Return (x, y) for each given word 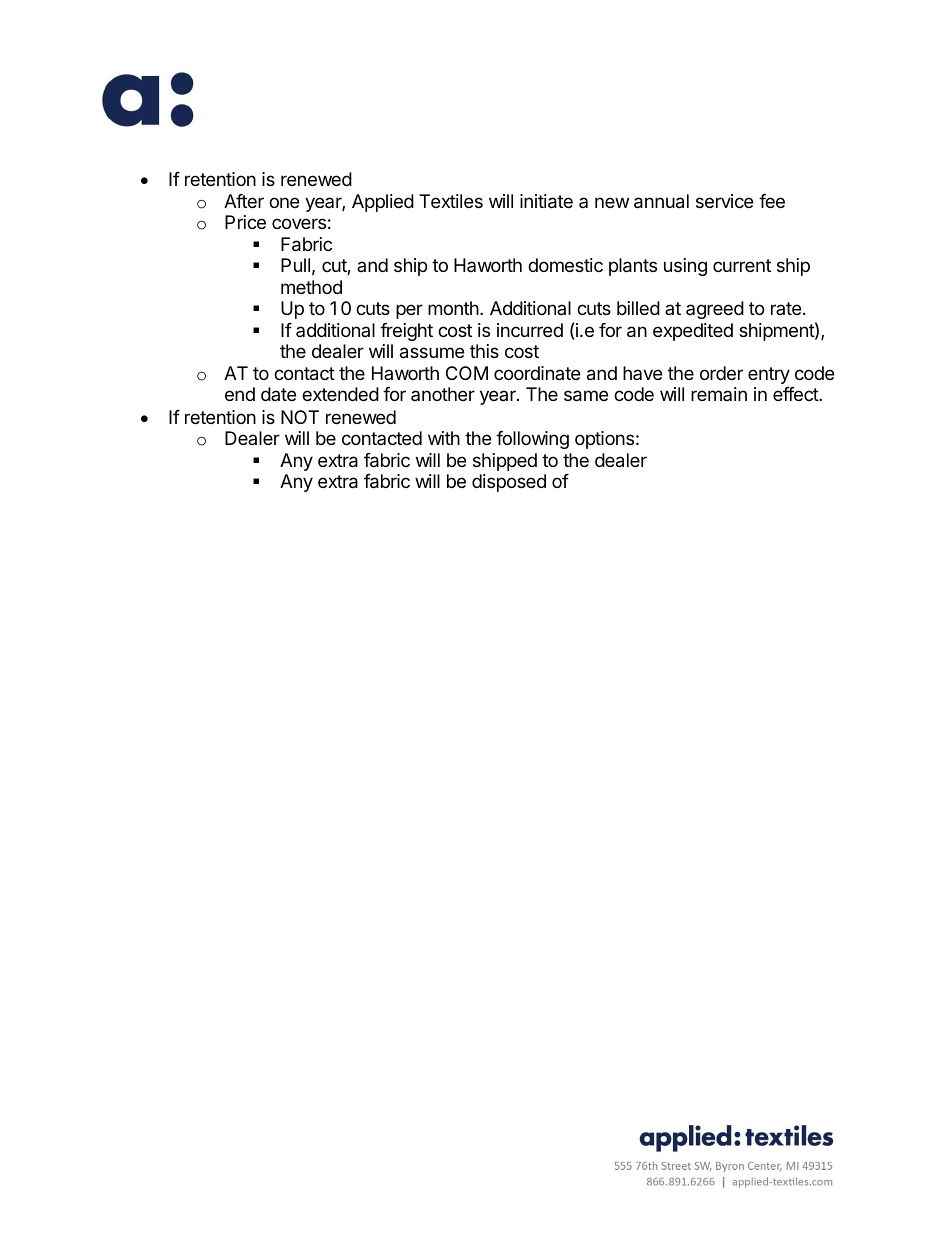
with (444, 438)
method (311, 287)
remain (719, 394)
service (724, 201)
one (284, 202)
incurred (530, 330)
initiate (546, 201)
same (586, 396)
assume (432, 353)
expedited (693, 332)
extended (340, 394)
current (742, 265)
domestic (565, 265)
